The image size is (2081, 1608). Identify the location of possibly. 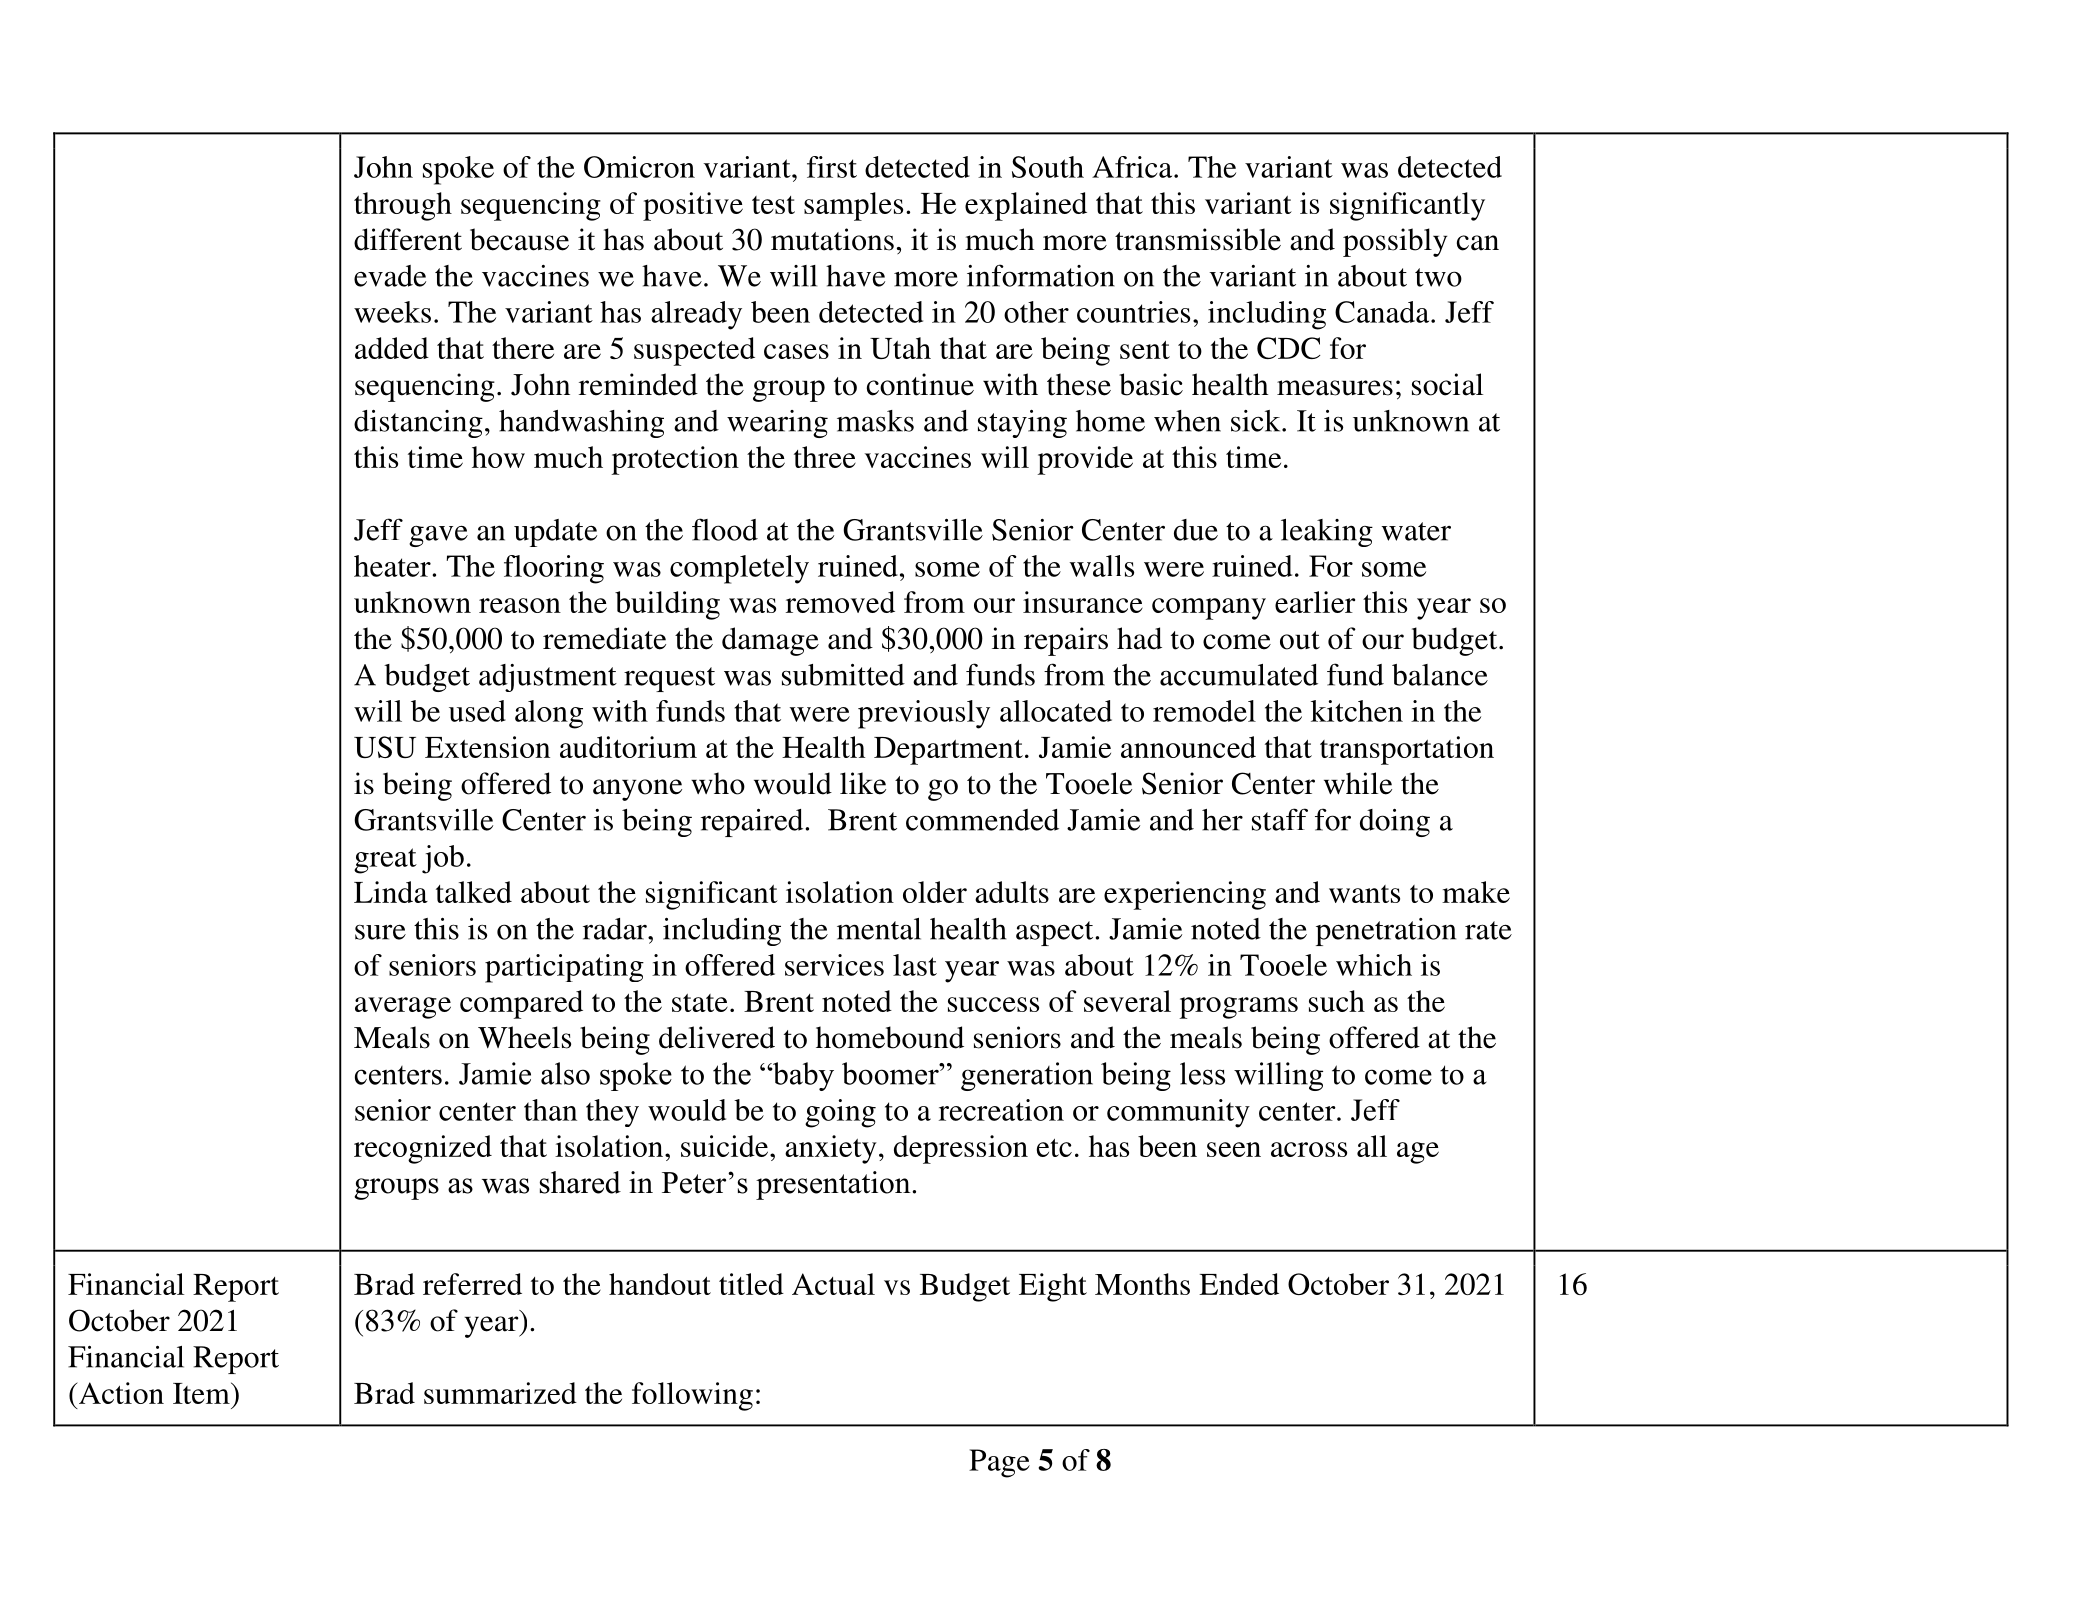
(1395, 242).
